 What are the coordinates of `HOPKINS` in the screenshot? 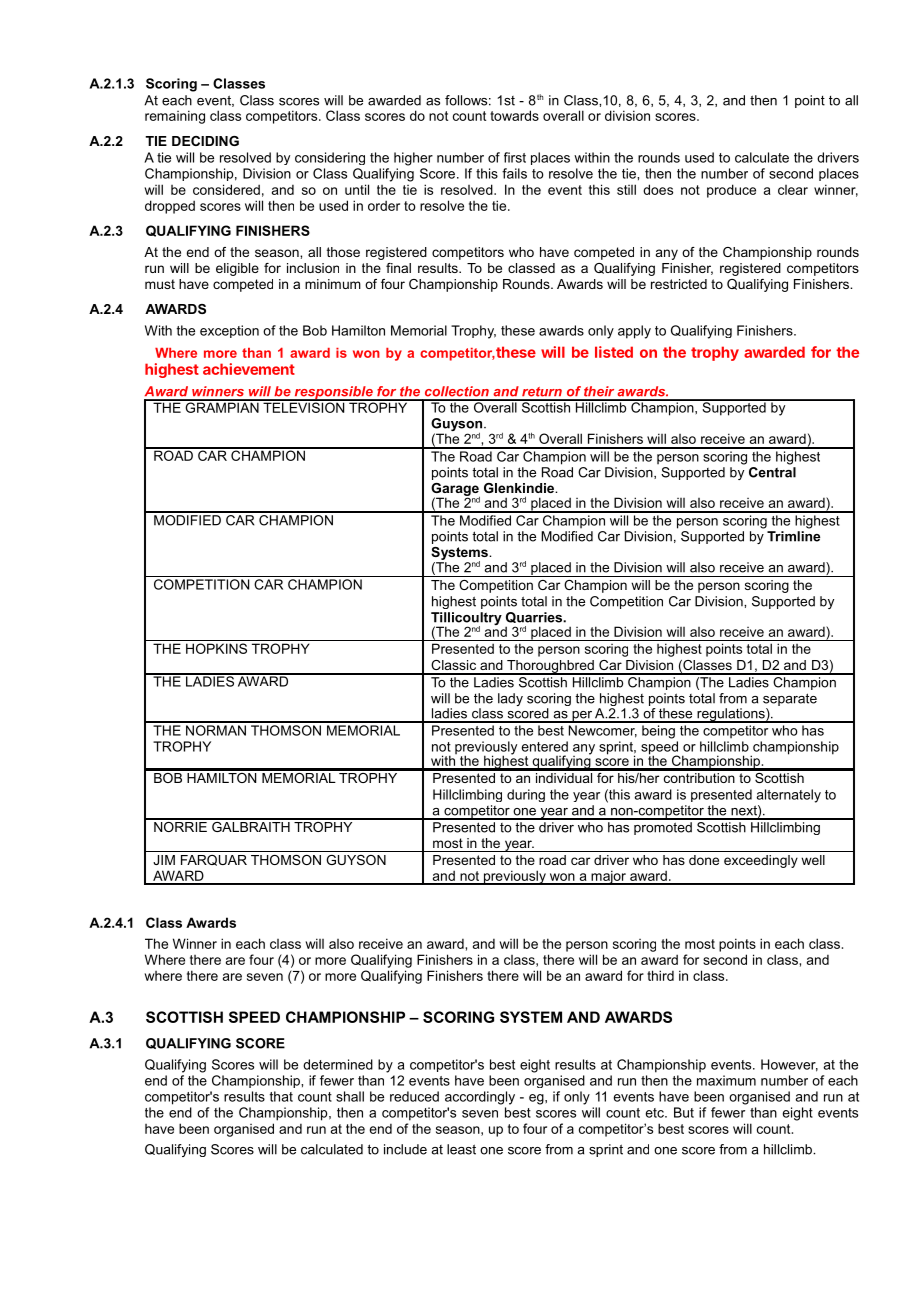 It's located at (216, 648).
